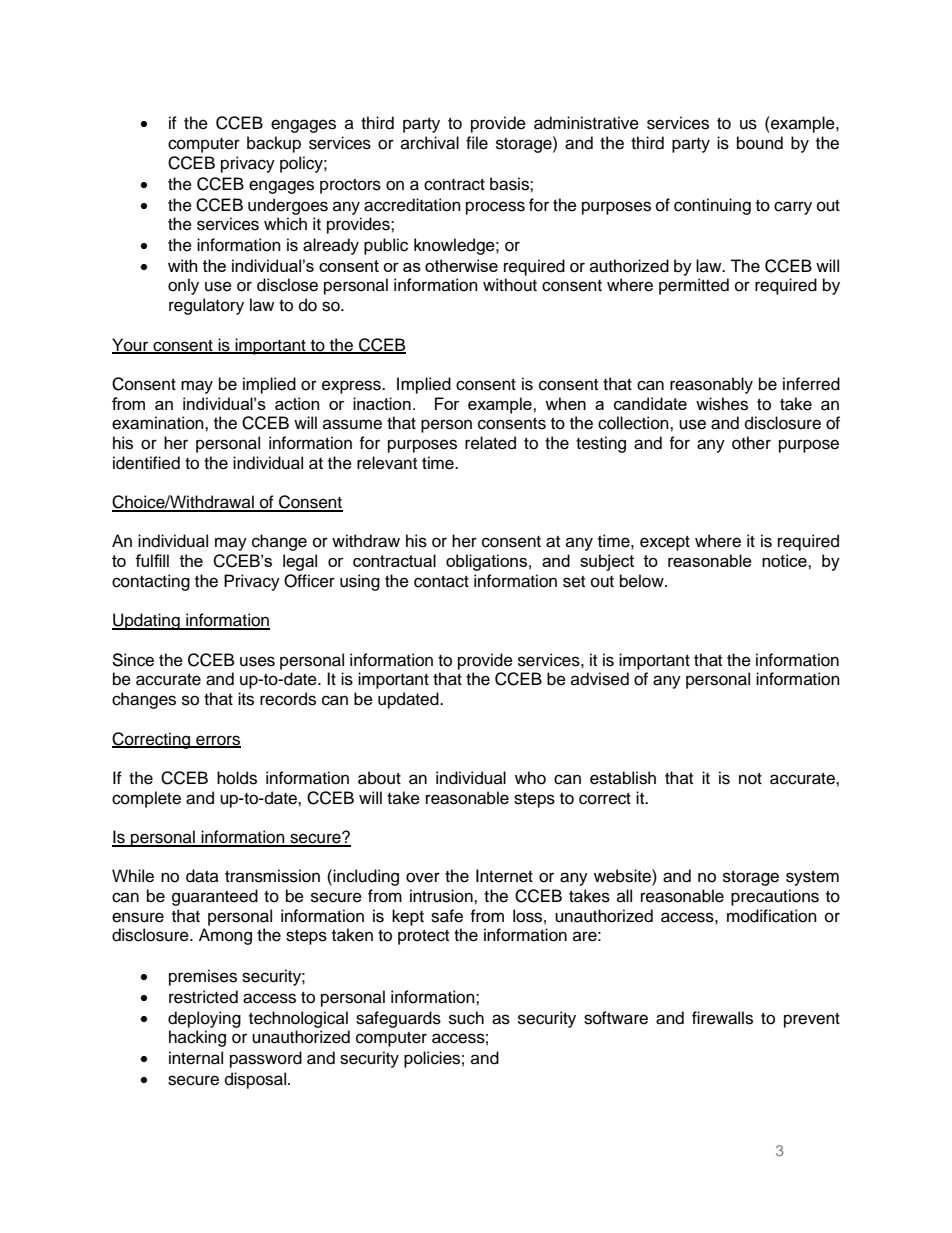 The width and height of the image is (952, 1233). I want to click on file, so click(477, 143).
